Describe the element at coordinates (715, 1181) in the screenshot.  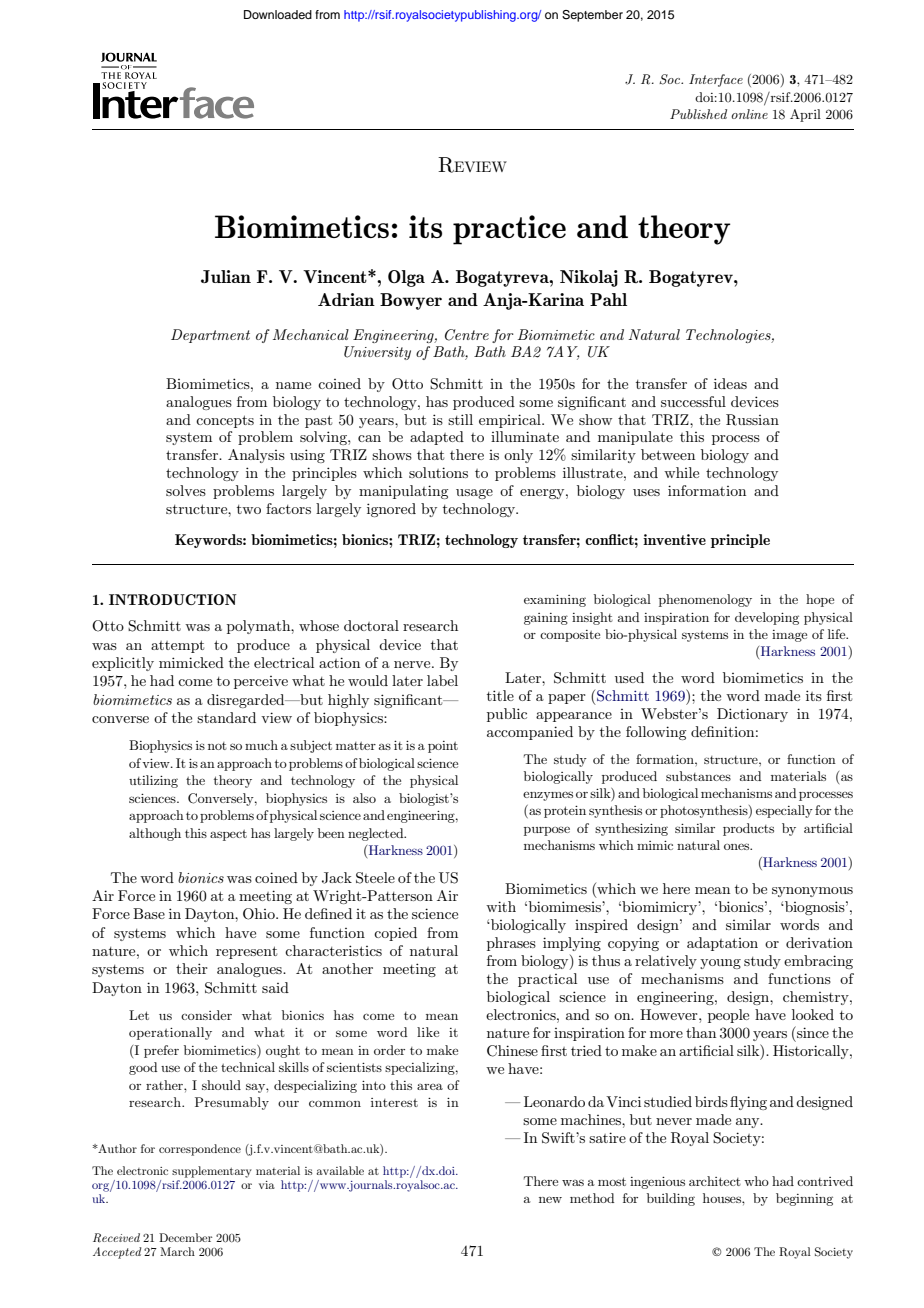
I see `architect` at that location.
